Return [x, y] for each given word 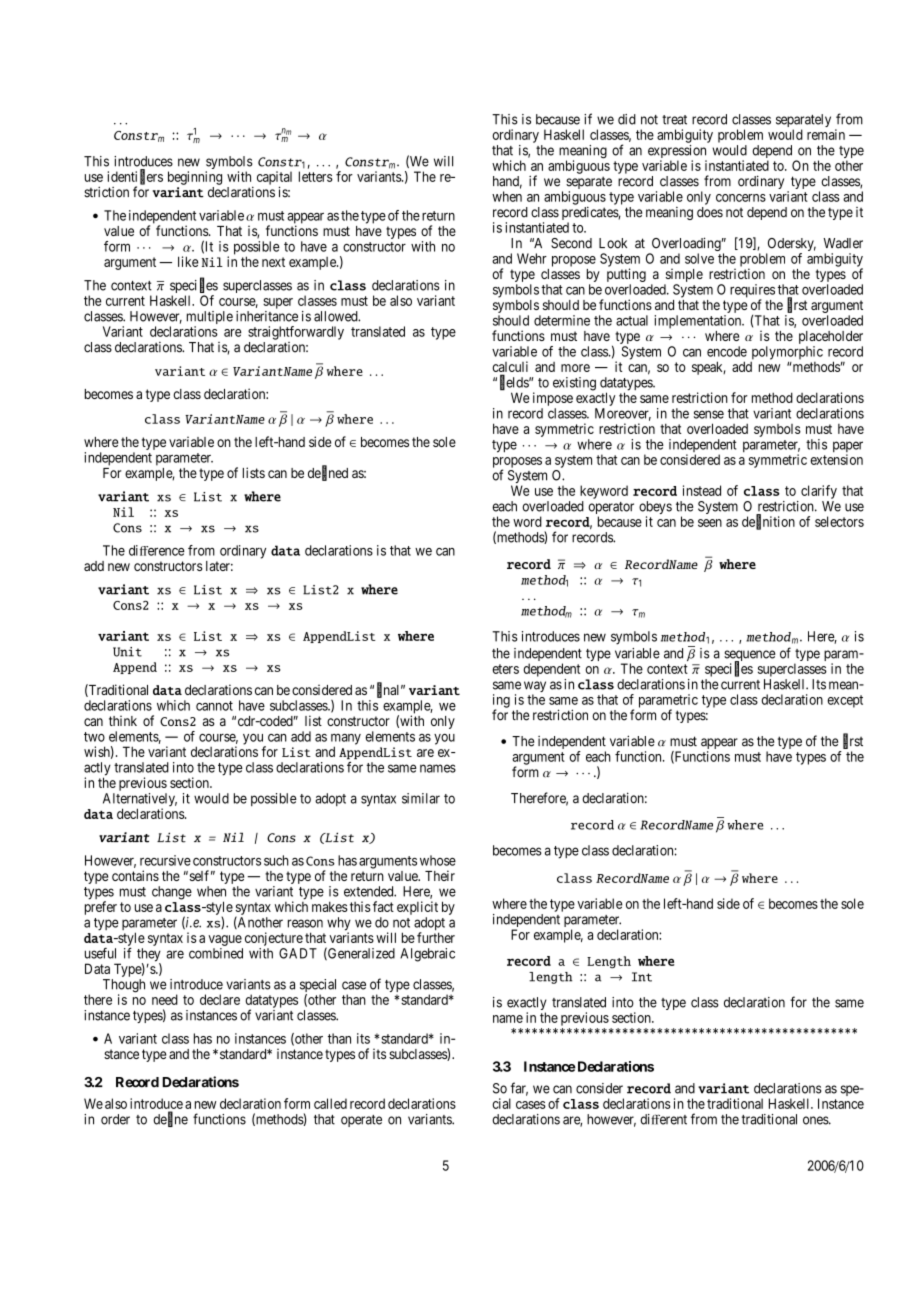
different [663, 1119]
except [845, 701]
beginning [195, 178]
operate [361, 1121]
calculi [510, 368]
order [115, 1119]
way [535, 688]
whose [438, 860]
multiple [210, 319]
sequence [749, 657]
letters [316, 176]
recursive [165, 860]
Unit [127, 652]
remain [826, 134]
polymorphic [787, 354]
